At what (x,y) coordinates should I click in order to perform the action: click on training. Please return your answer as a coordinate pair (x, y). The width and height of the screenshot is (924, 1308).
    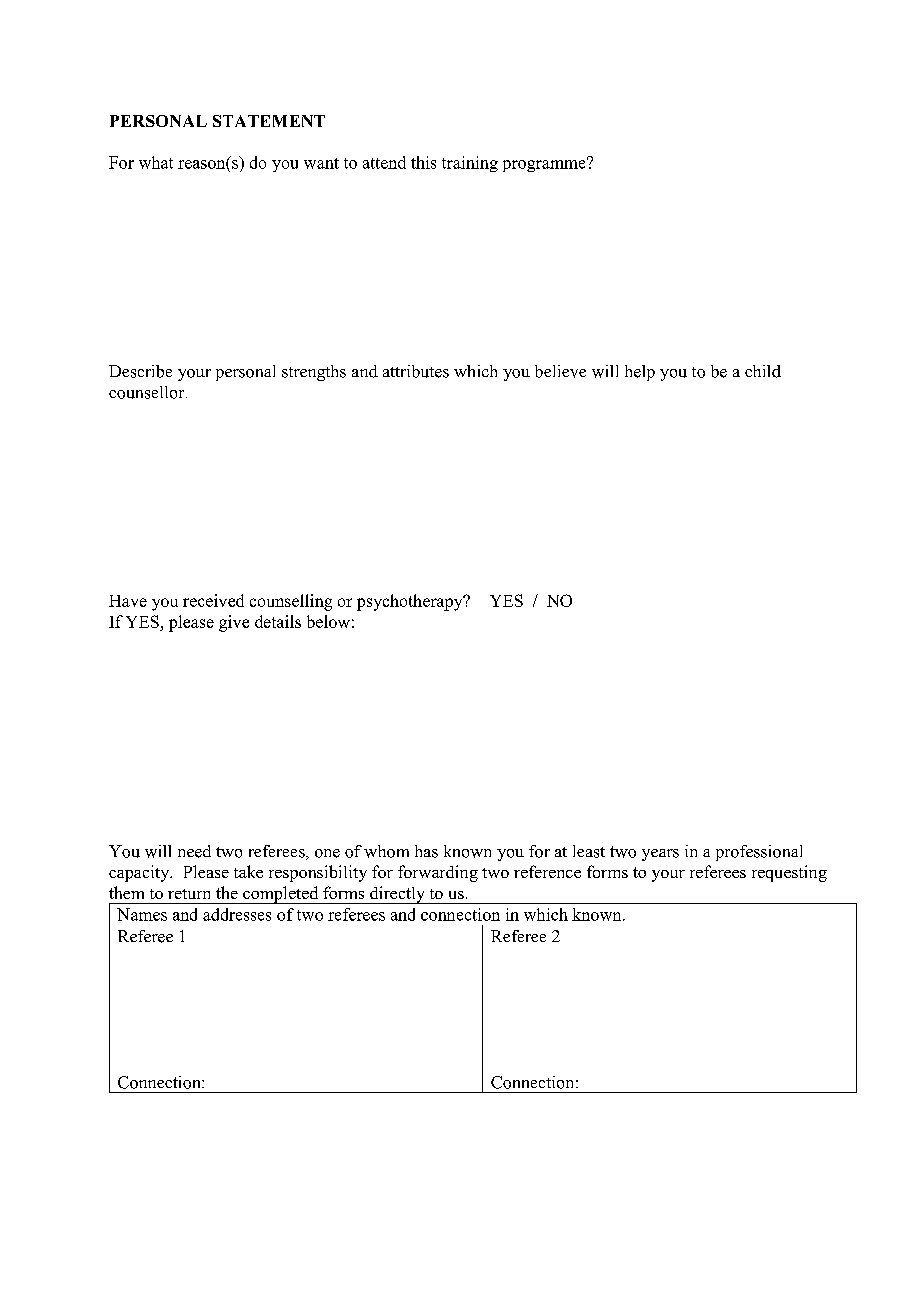
    Looking at the image, I should click on (470, 164).
